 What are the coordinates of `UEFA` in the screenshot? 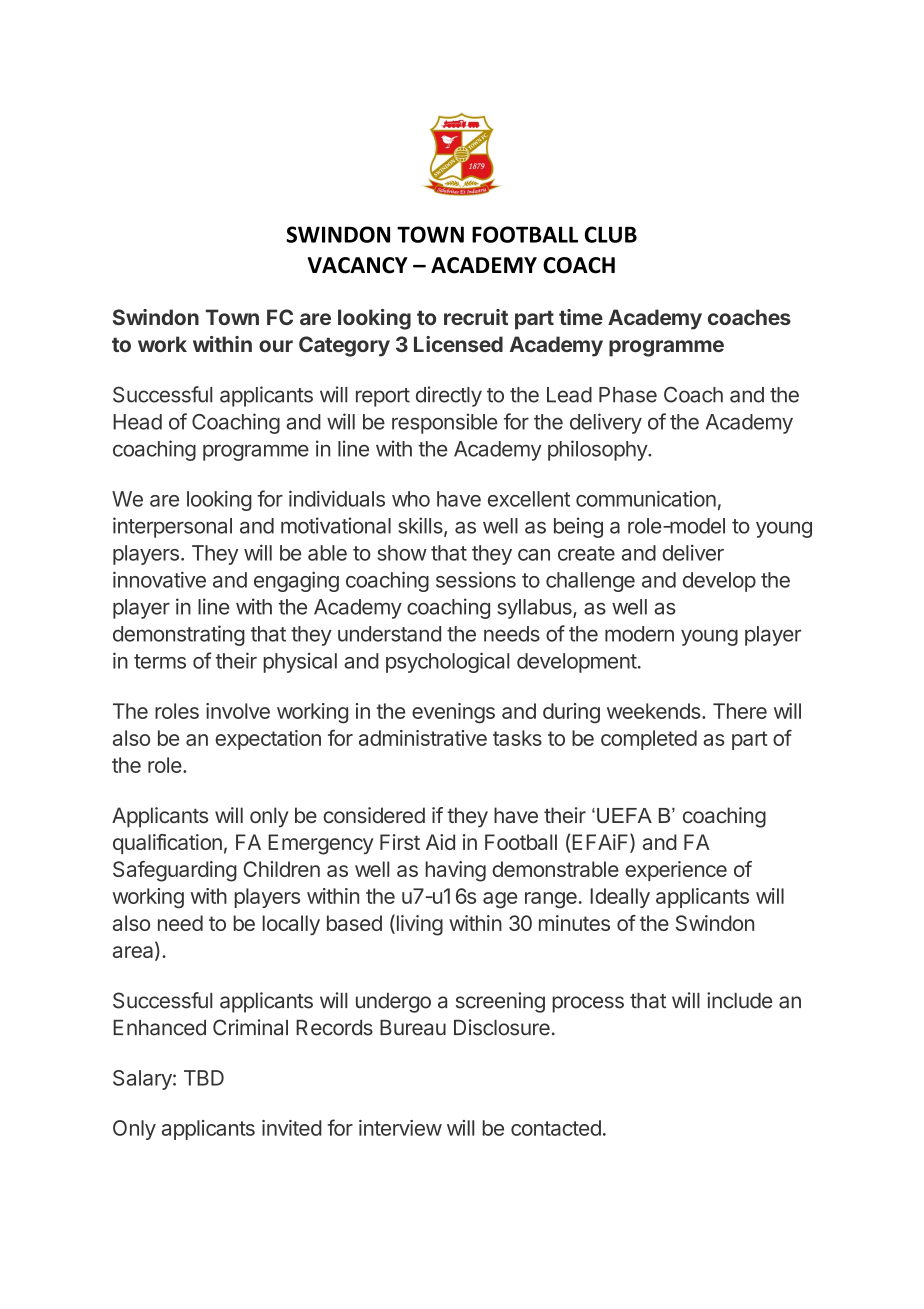 It's located at (624, 816).
